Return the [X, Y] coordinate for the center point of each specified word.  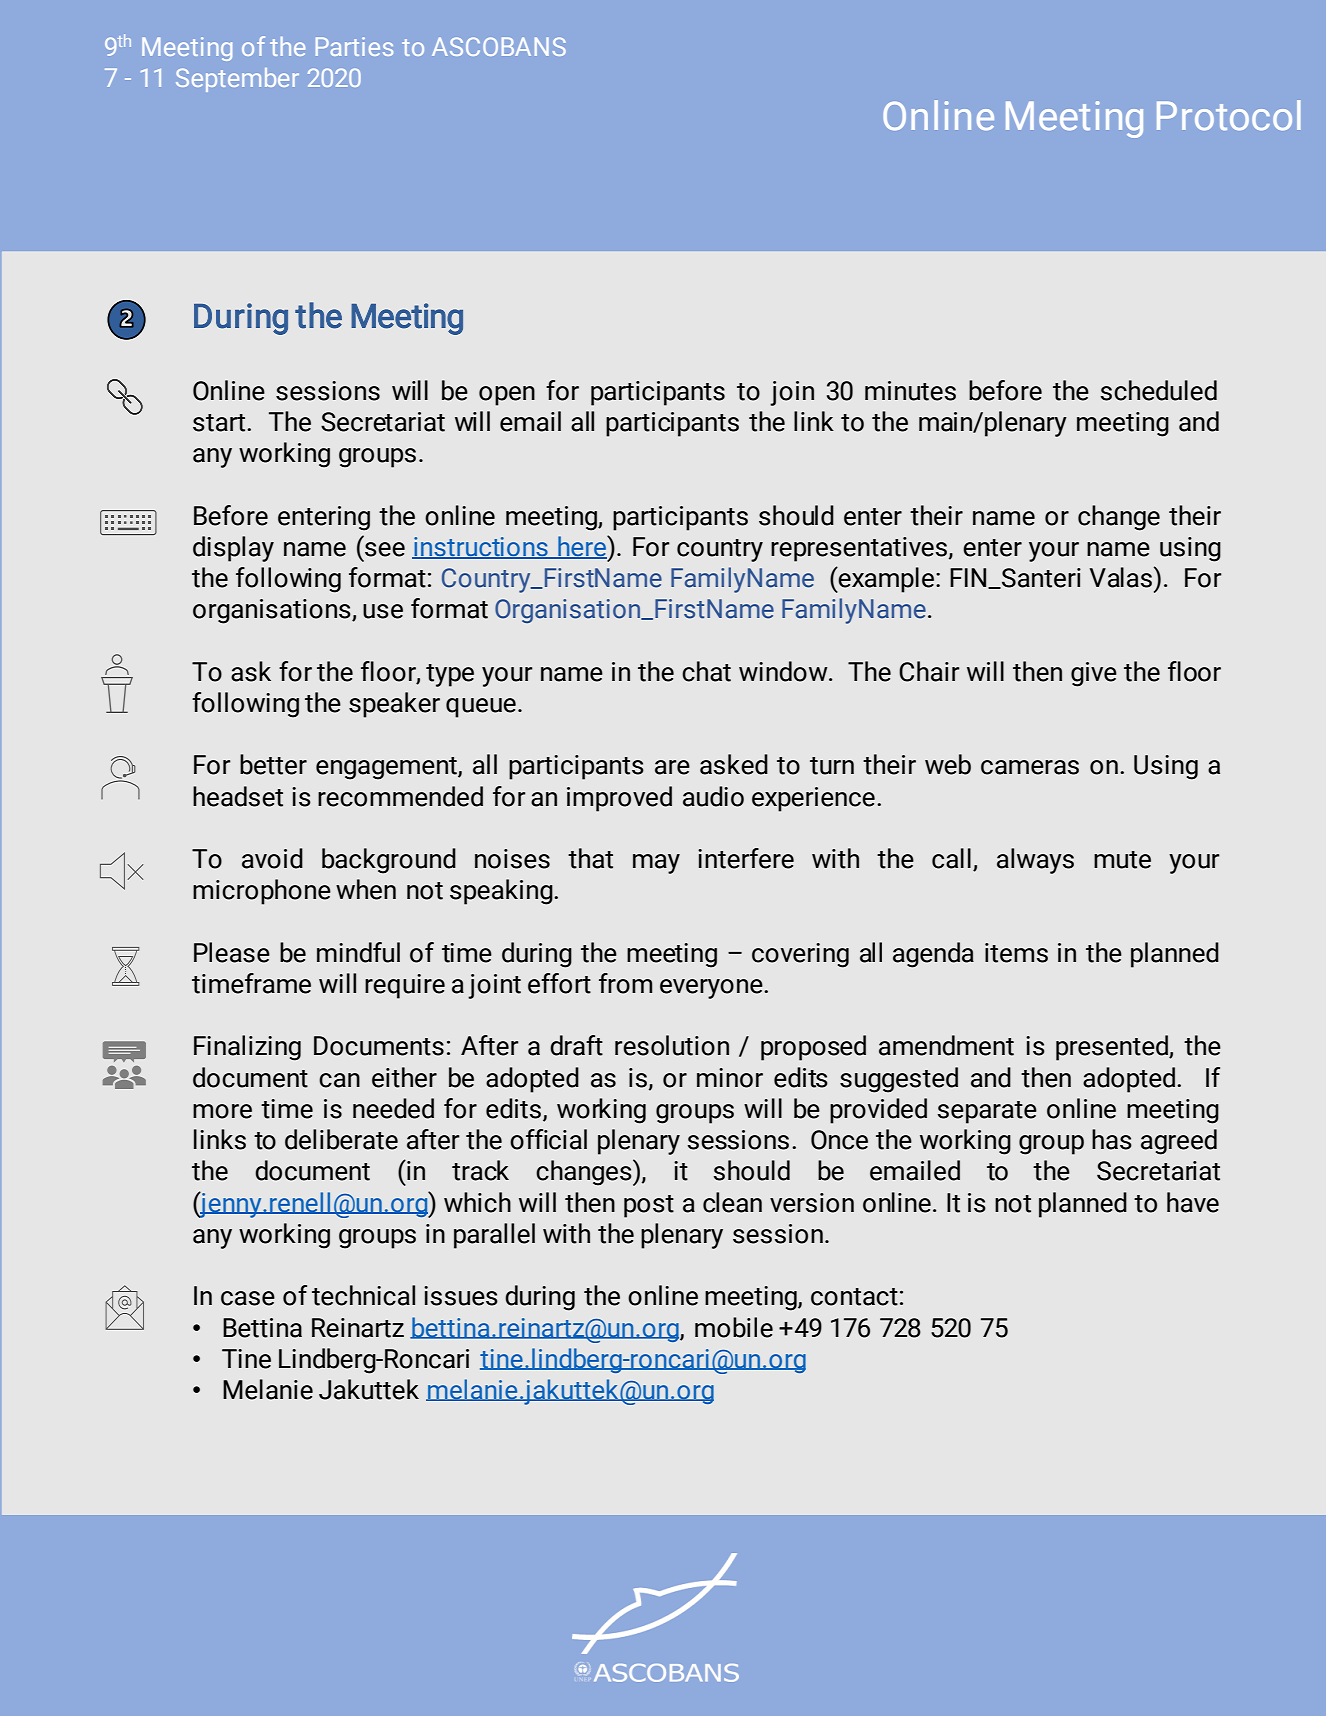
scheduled [1159, 390]
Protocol [1229, 115]
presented [1113, 1048]
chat [706, 671]
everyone [712, 989]
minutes [910, 391]
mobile [734, 1327]
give [1094, 674]
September [237, 80]
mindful [358, 952]
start [220, 423]
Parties [354, 46]
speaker [394, 705]
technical [363, 1295]
